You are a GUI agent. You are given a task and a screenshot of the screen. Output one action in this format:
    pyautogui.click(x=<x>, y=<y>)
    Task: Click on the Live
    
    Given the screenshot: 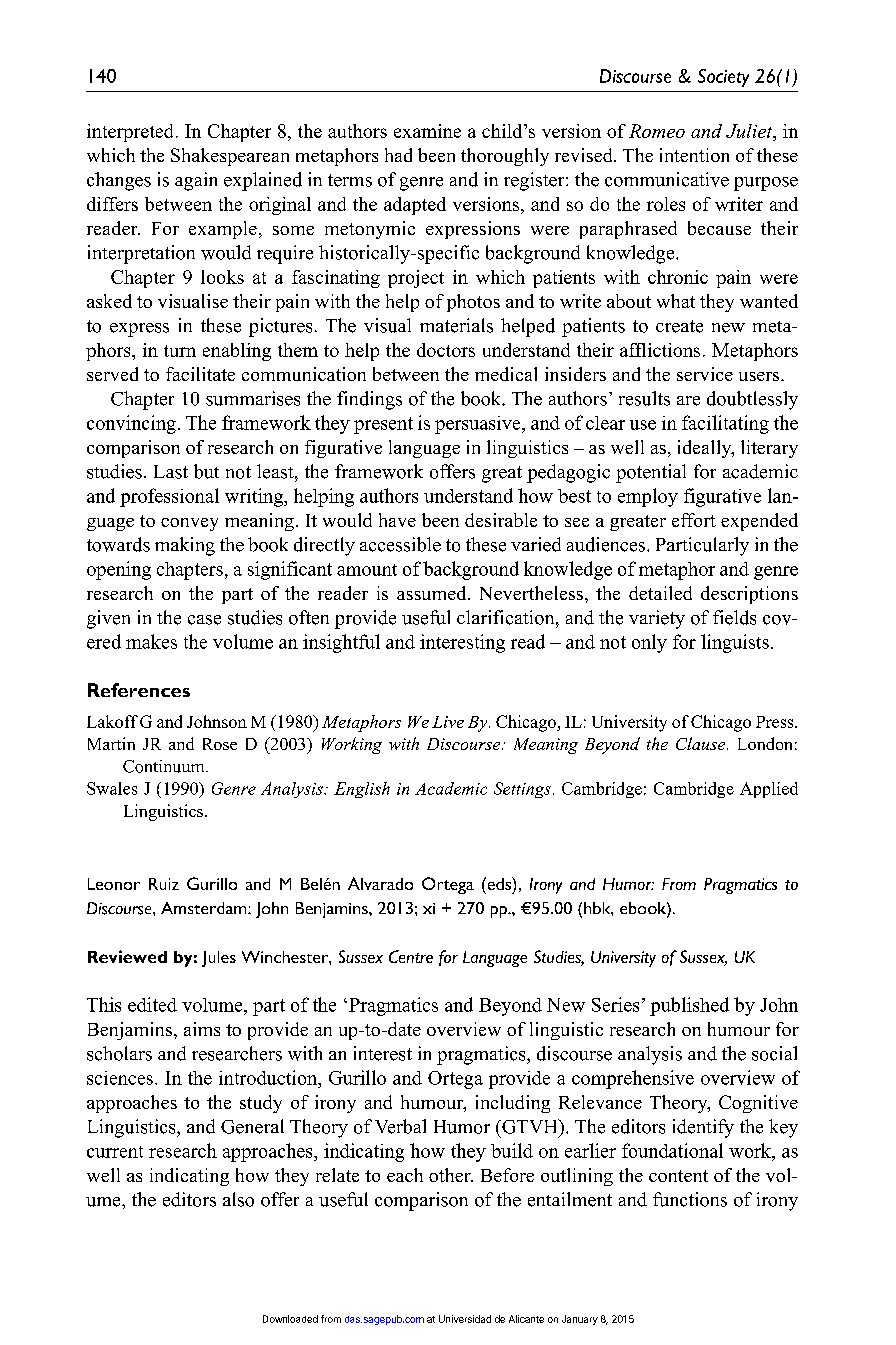 What is the action you would take?
    pyautogui.click(x=448, y=722)
